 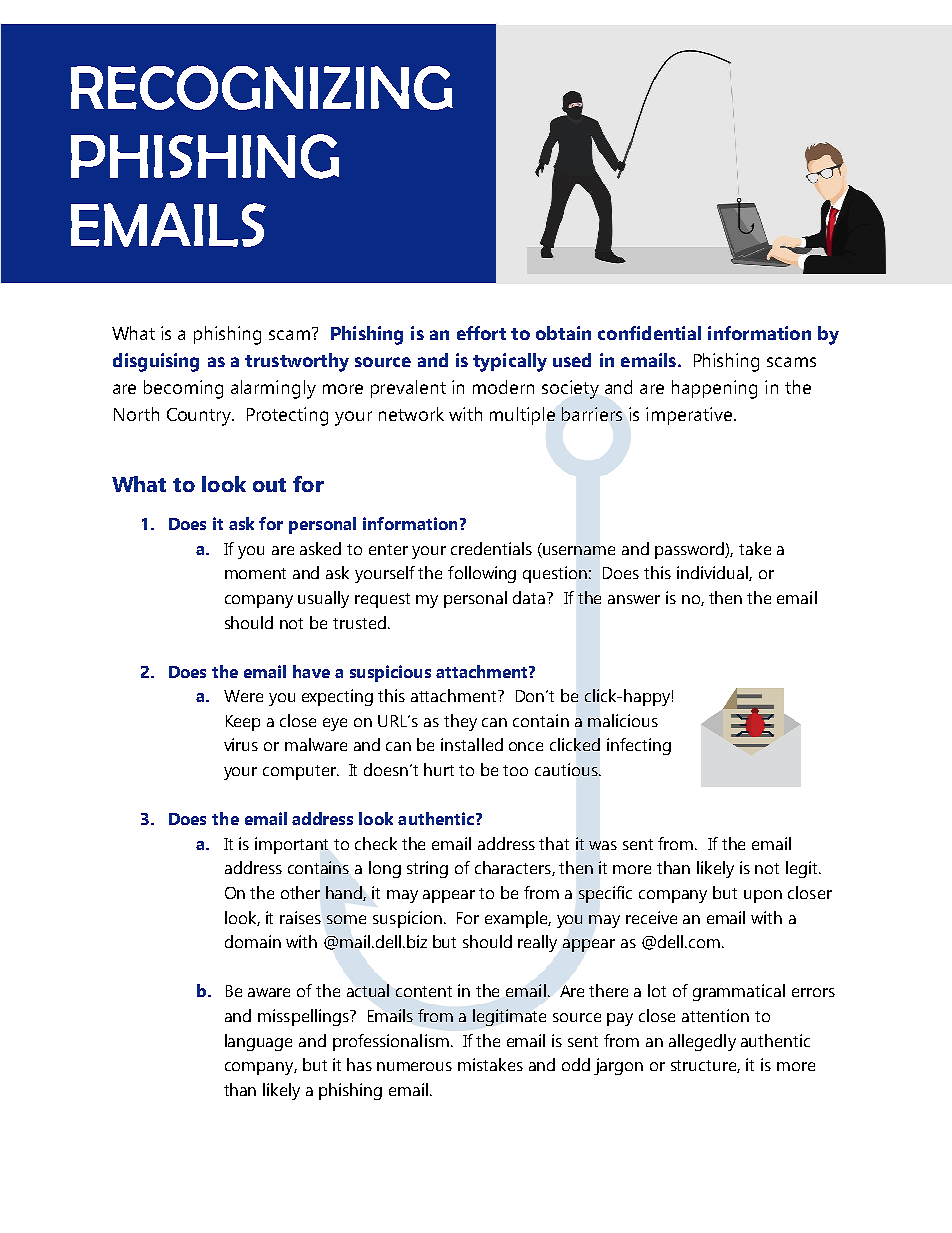 I want to click on effort, so click(x=481, y=333).
